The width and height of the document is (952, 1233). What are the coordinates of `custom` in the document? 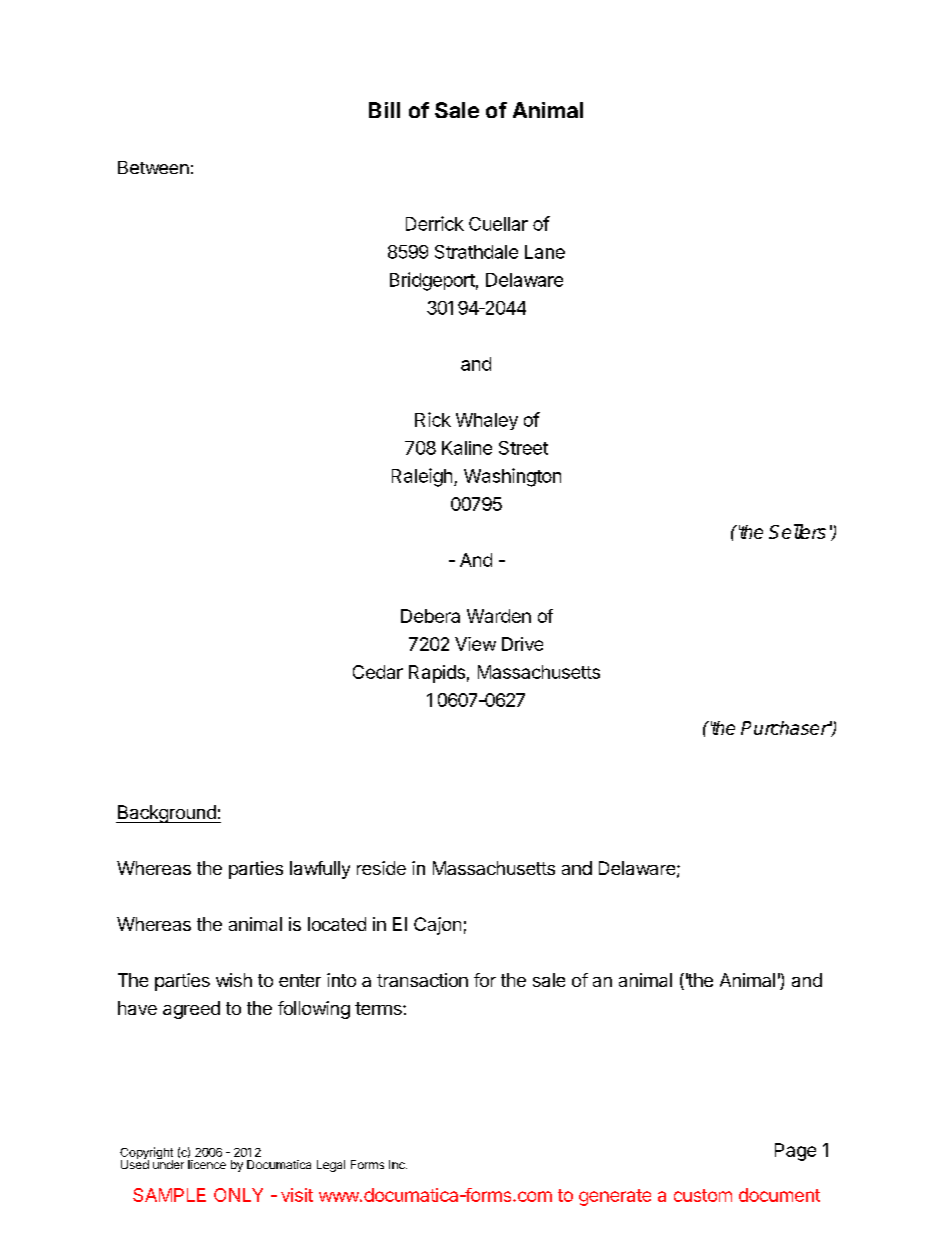 It's located at (703, 1195).
